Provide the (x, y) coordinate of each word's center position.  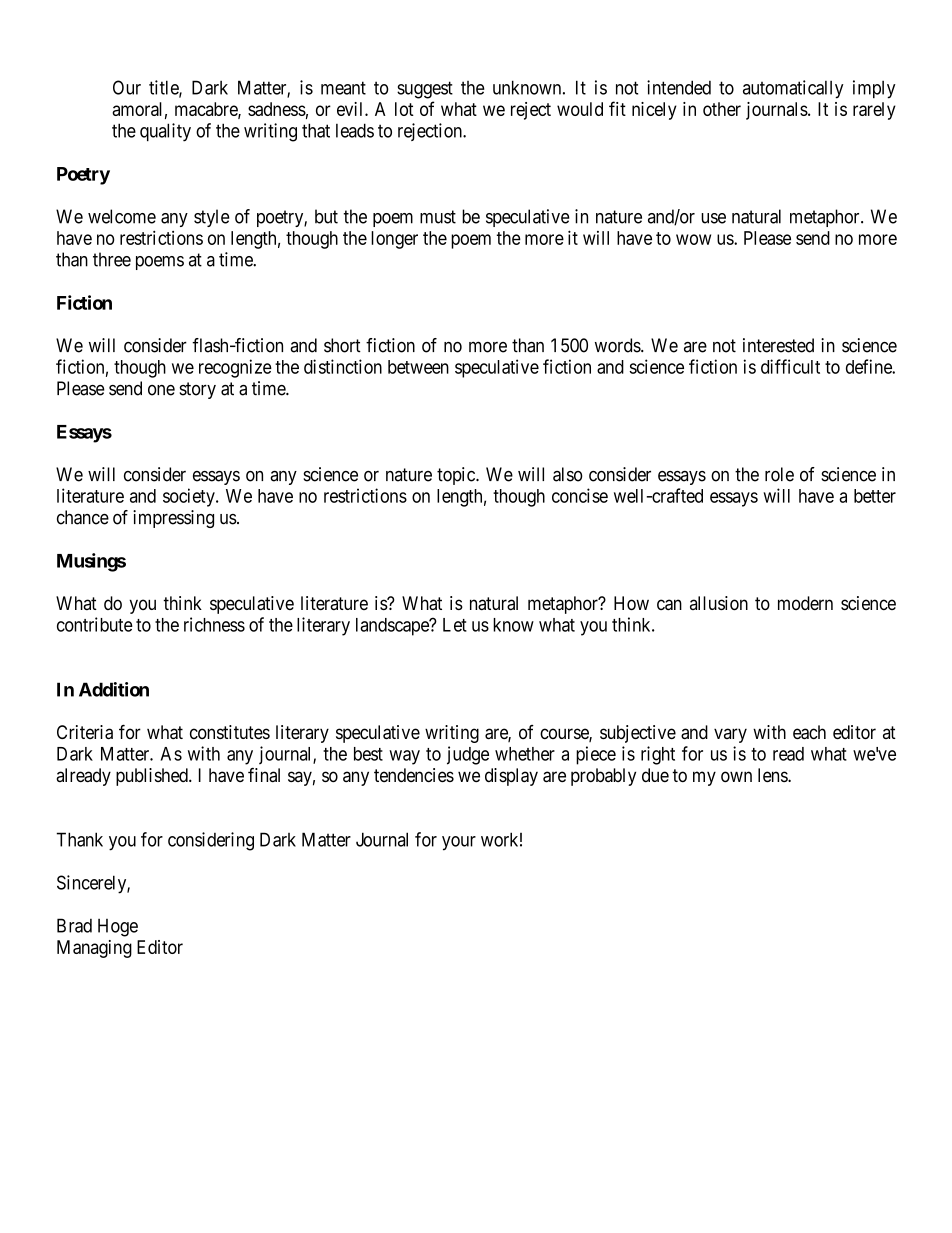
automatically (793, 89)
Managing (94, 949)
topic (457, 476)
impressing (173, 519)
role (779, 474)
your (459, 843)
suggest (425, 90)
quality (165, 132)
